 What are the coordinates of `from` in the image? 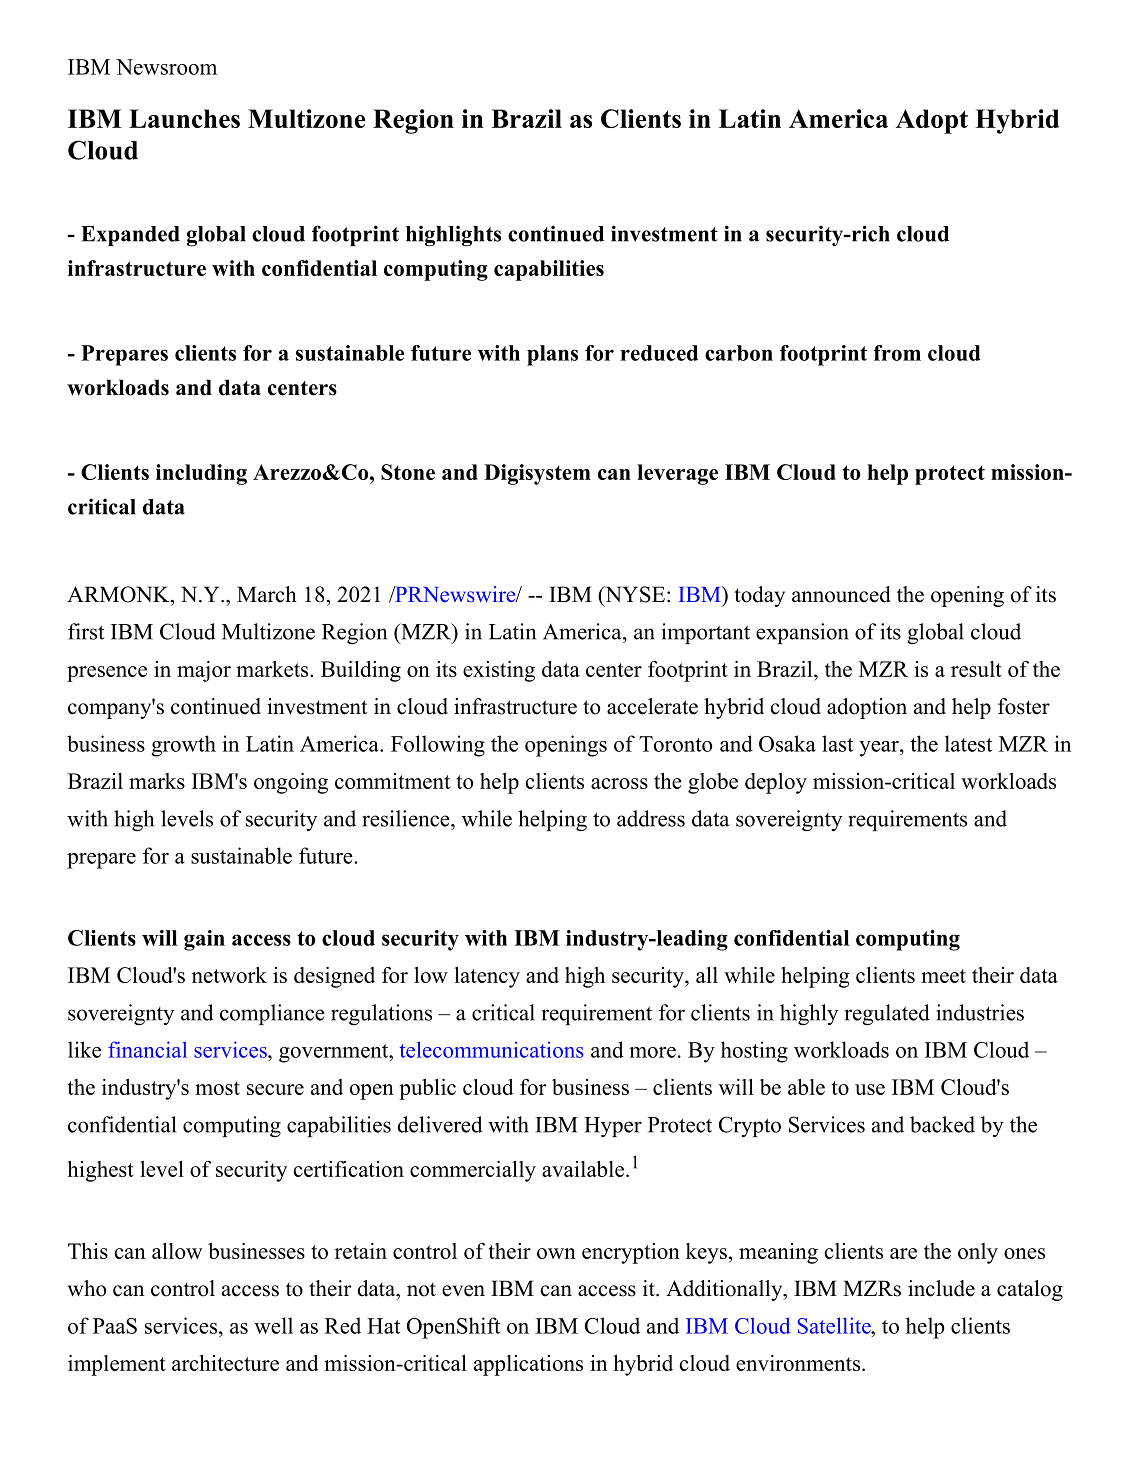 It's located at (897, 353).
